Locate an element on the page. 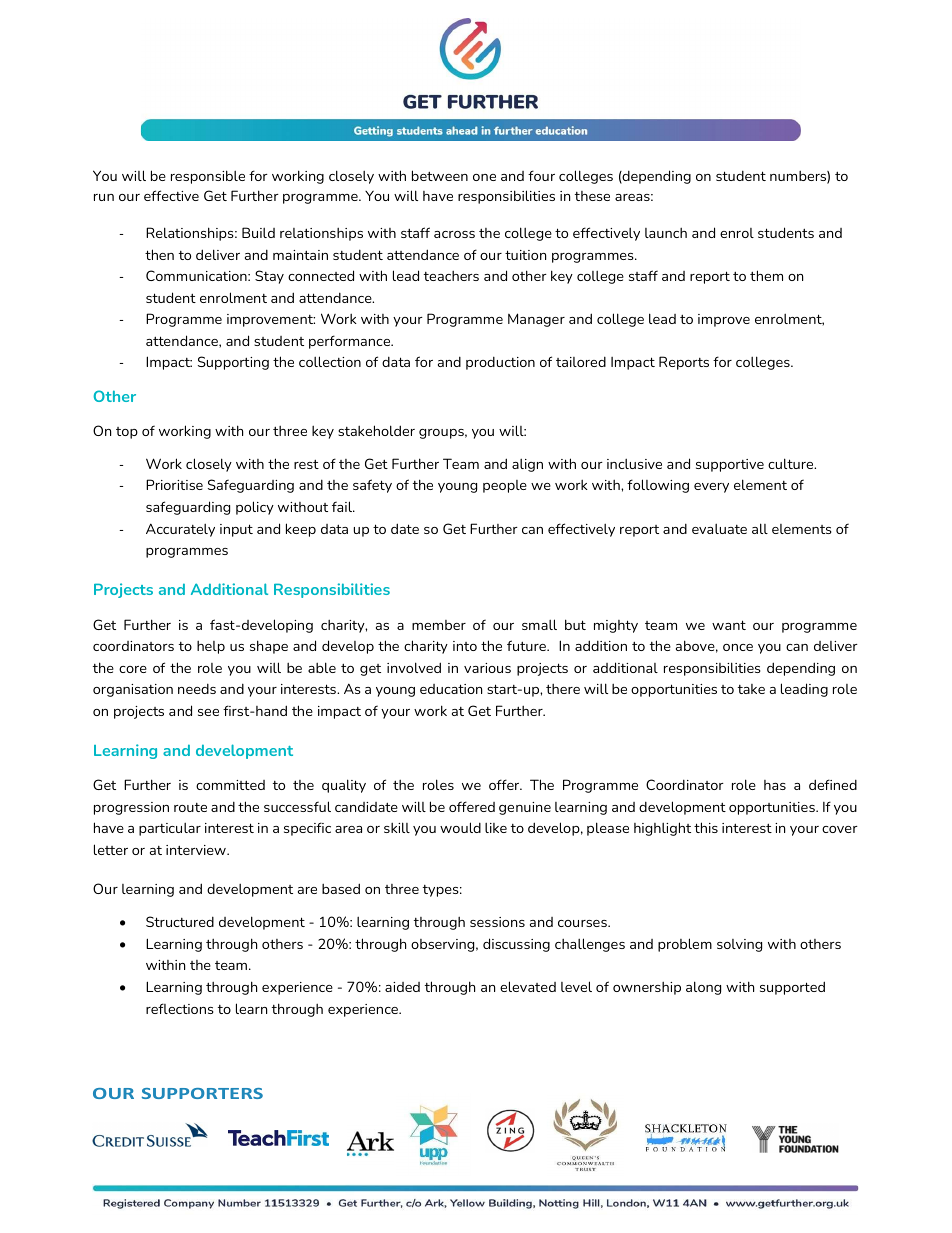  elevated is located at coordinates (528, 986).
